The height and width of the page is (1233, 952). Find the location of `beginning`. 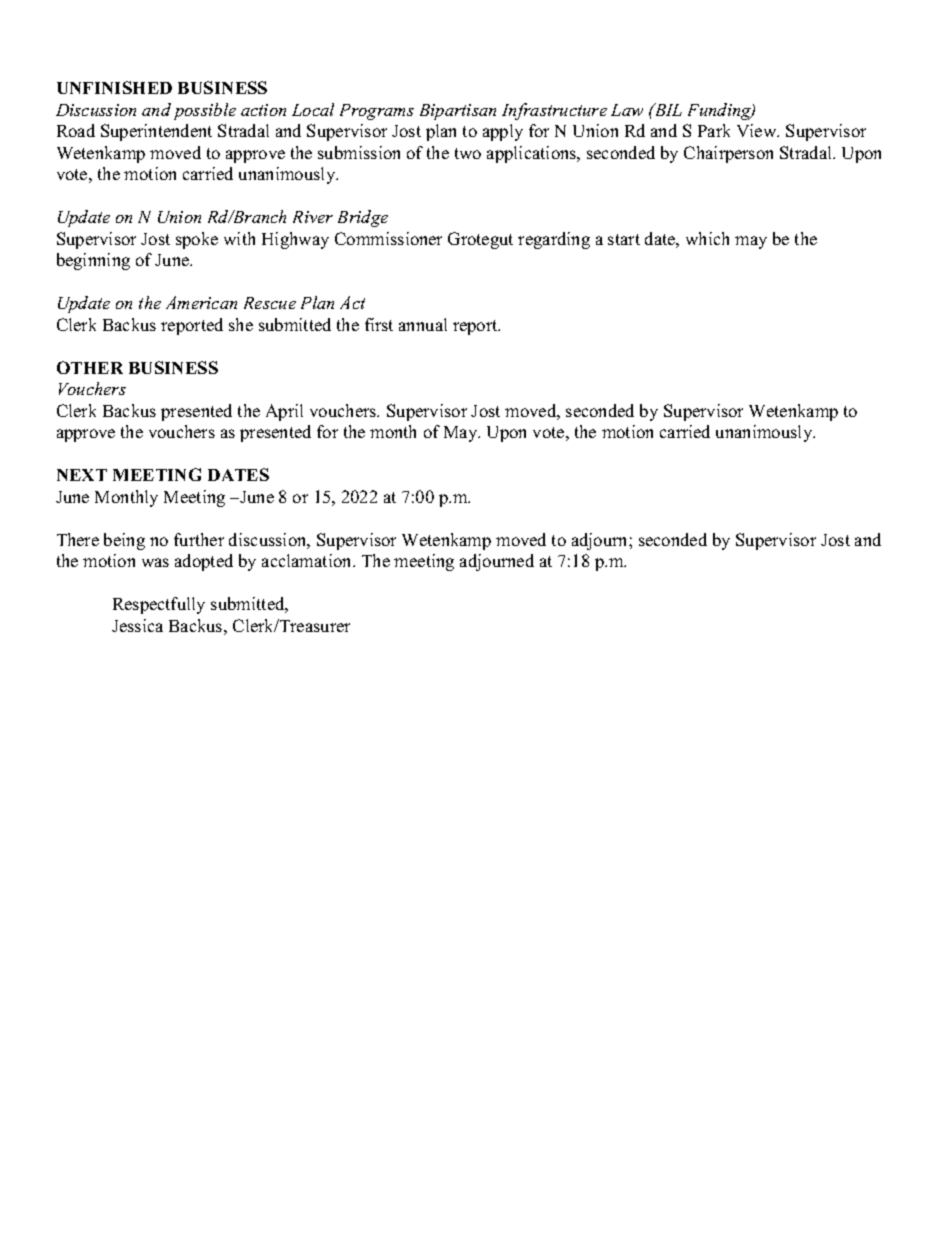

beginning is located at coordinates (93, 261).
